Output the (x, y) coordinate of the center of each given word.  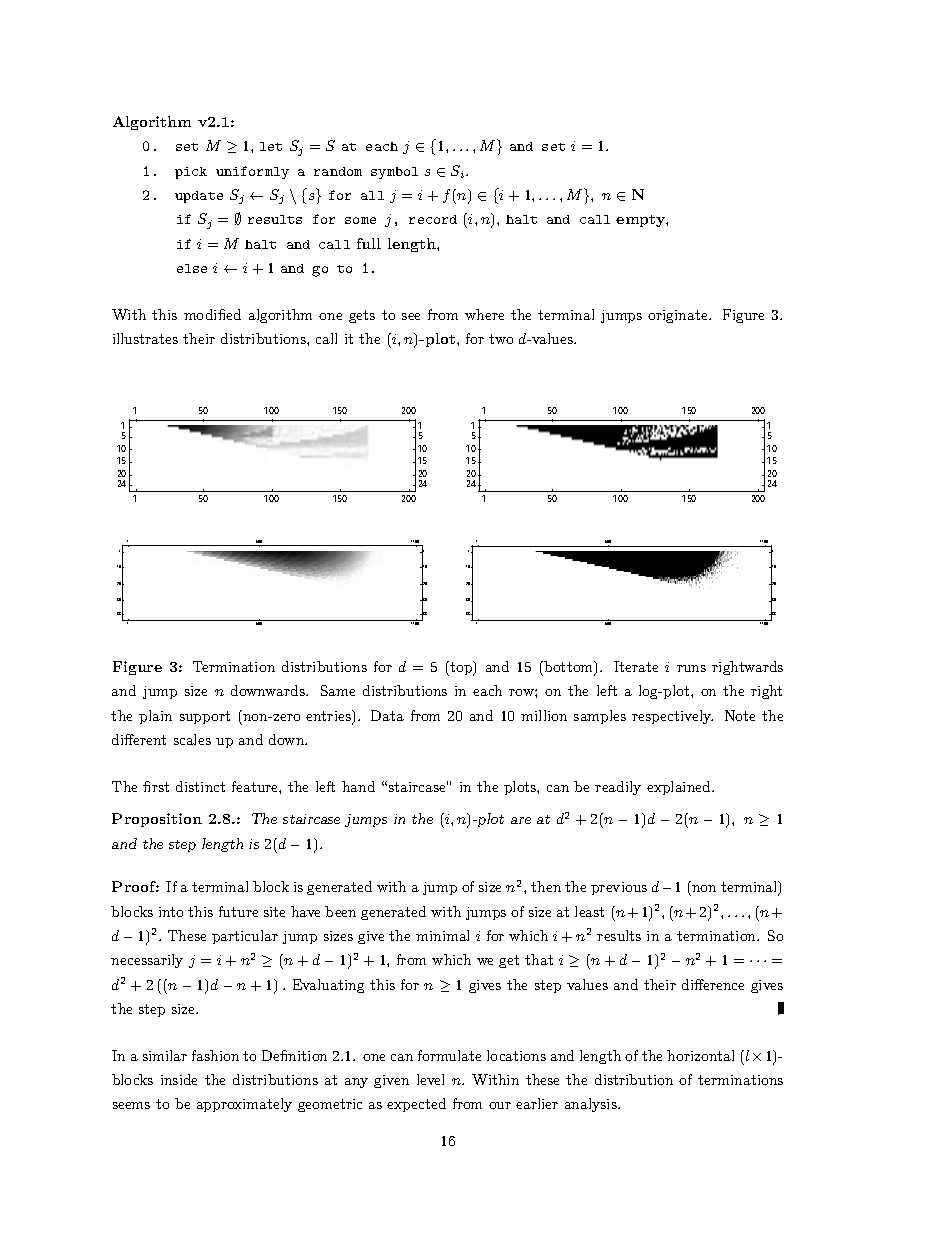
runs (691, 668)
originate (679, 316)
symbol (394, 173)
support (205, 717)
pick (191, 173)
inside (179, 1079)
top (461, 668)
